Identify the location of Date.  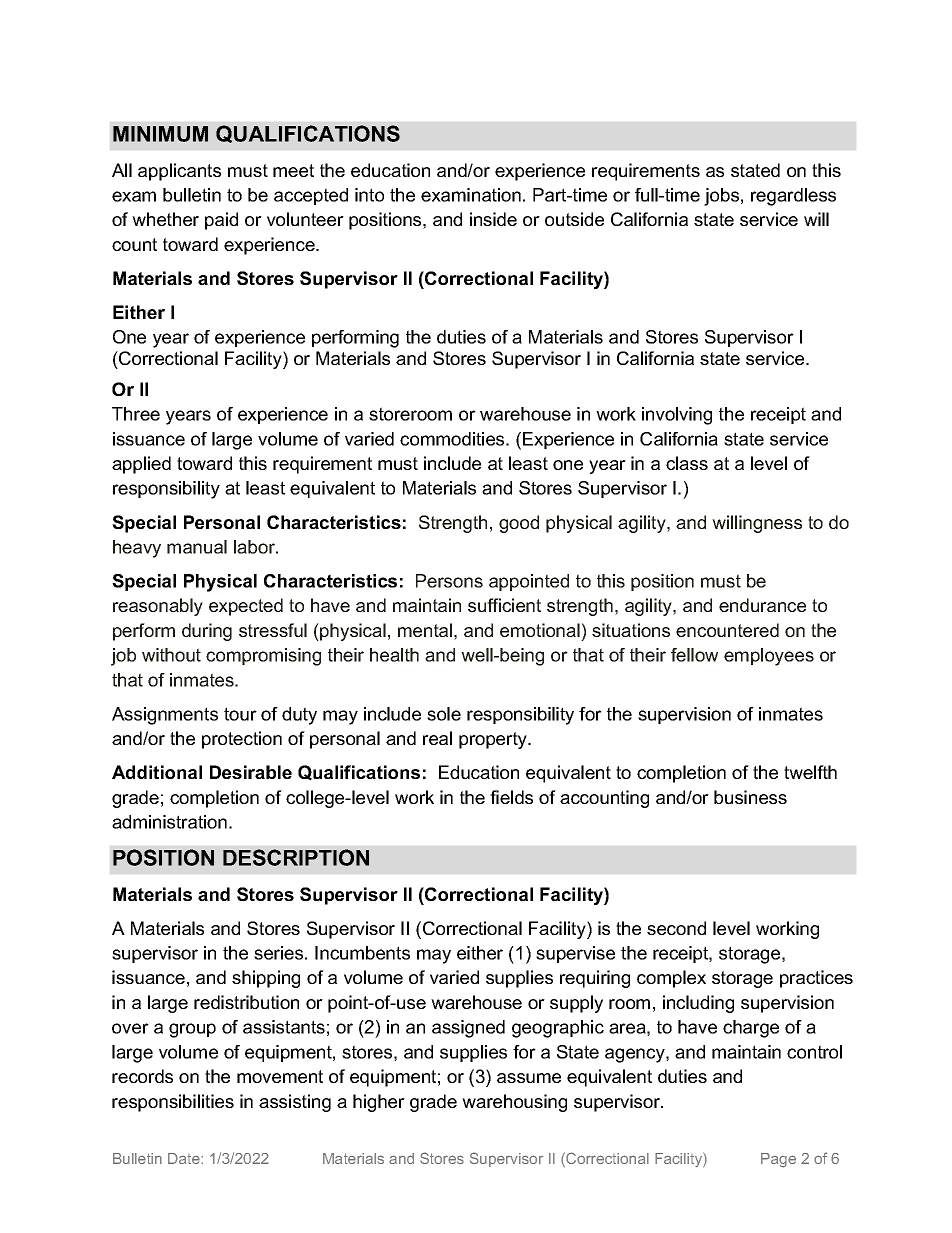
(185, 1158).
